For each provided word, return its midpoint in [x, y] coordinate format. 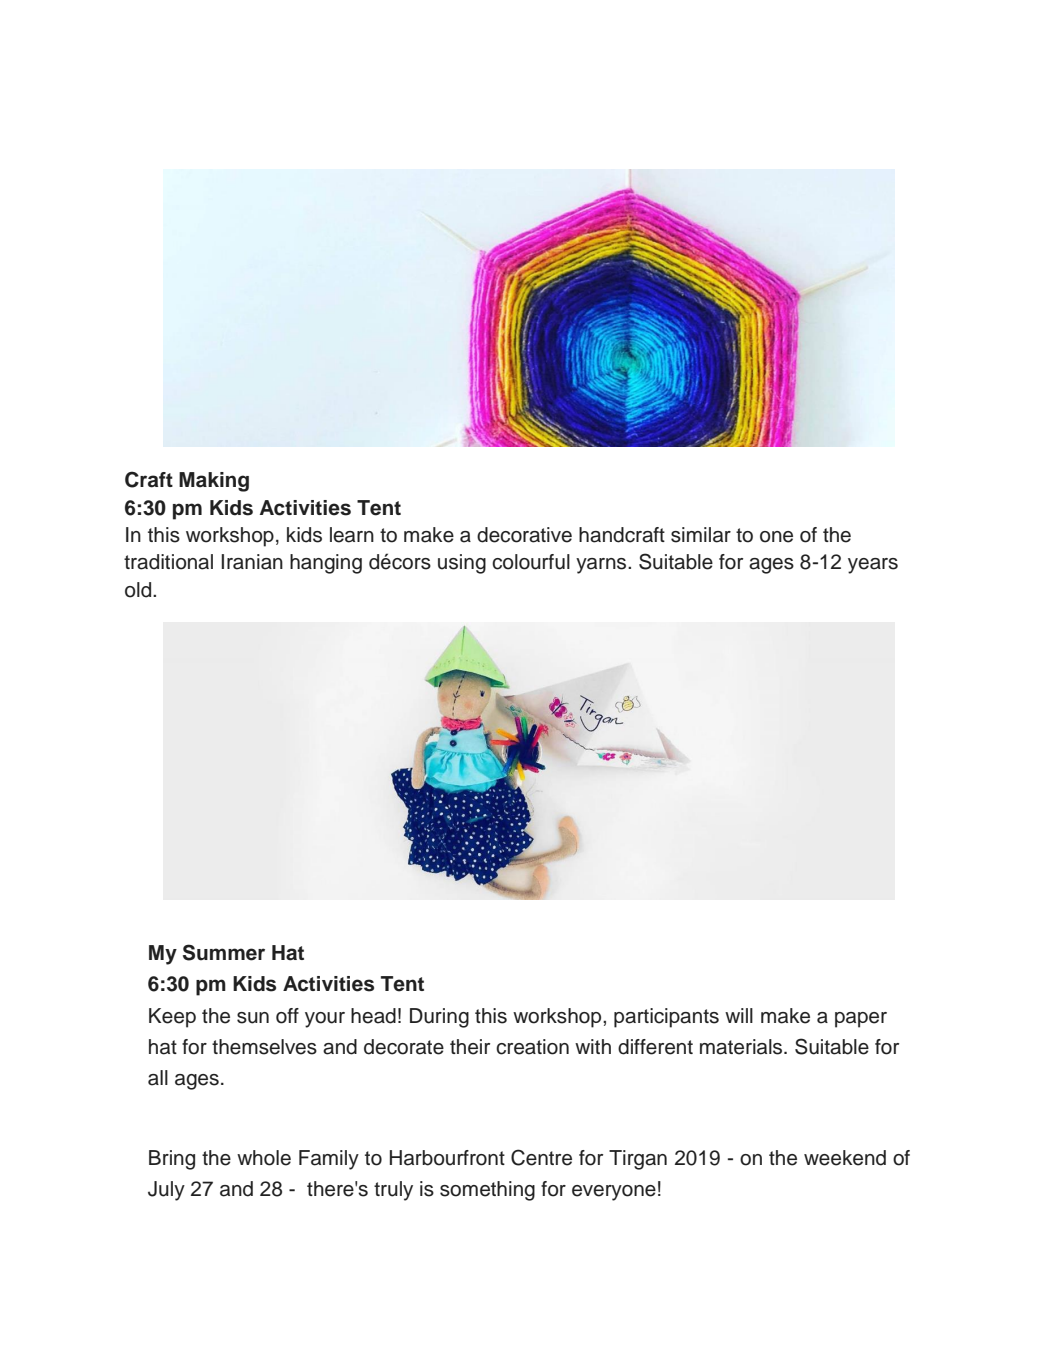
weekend [845, 1158]
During [439, 1018]
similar [701, 535]
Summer [224, 952]
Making [214, 482]
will [739, 1015]
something [487, 1191]
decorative [524, 535]
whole [264, 1158]
